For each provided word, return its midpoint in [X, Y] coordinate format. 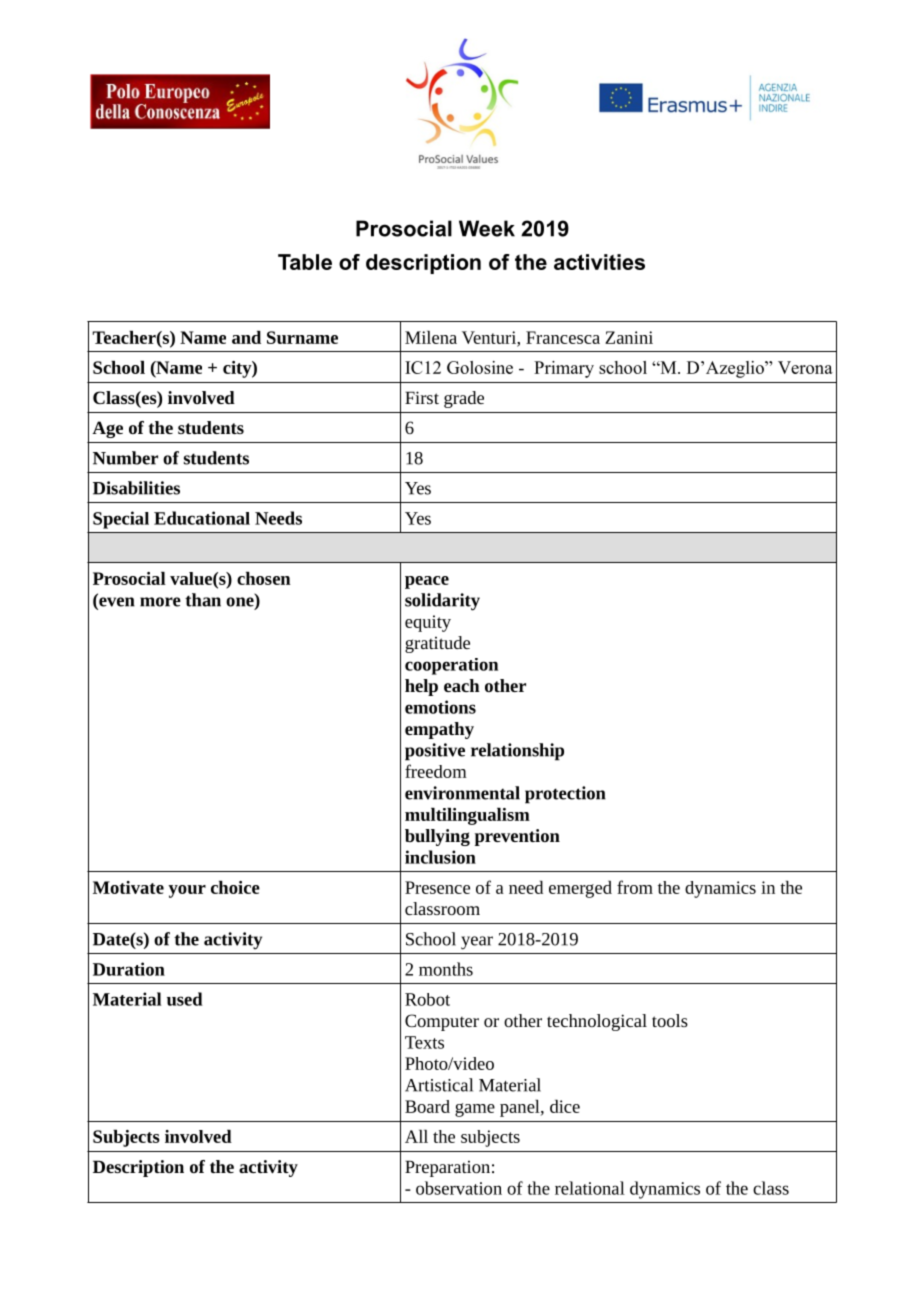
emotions [440, 707]
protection [565, 795]
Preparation [447, 1168]
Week [487, 228]
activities [599, 262]
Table [305, 262]
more [160, 602]
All [416, 1136]
